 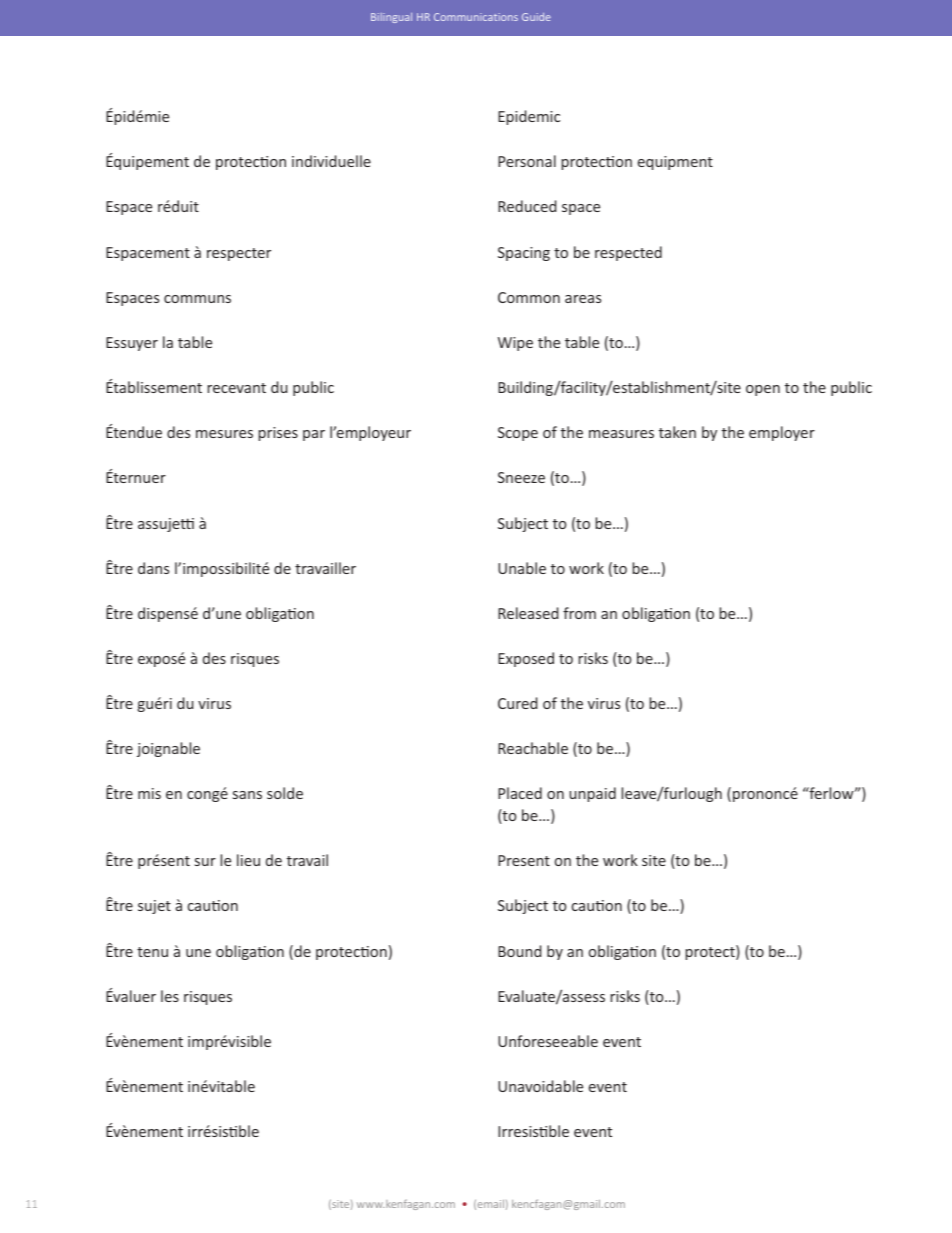 I want to click on respected, so click(x=628, y=253).
